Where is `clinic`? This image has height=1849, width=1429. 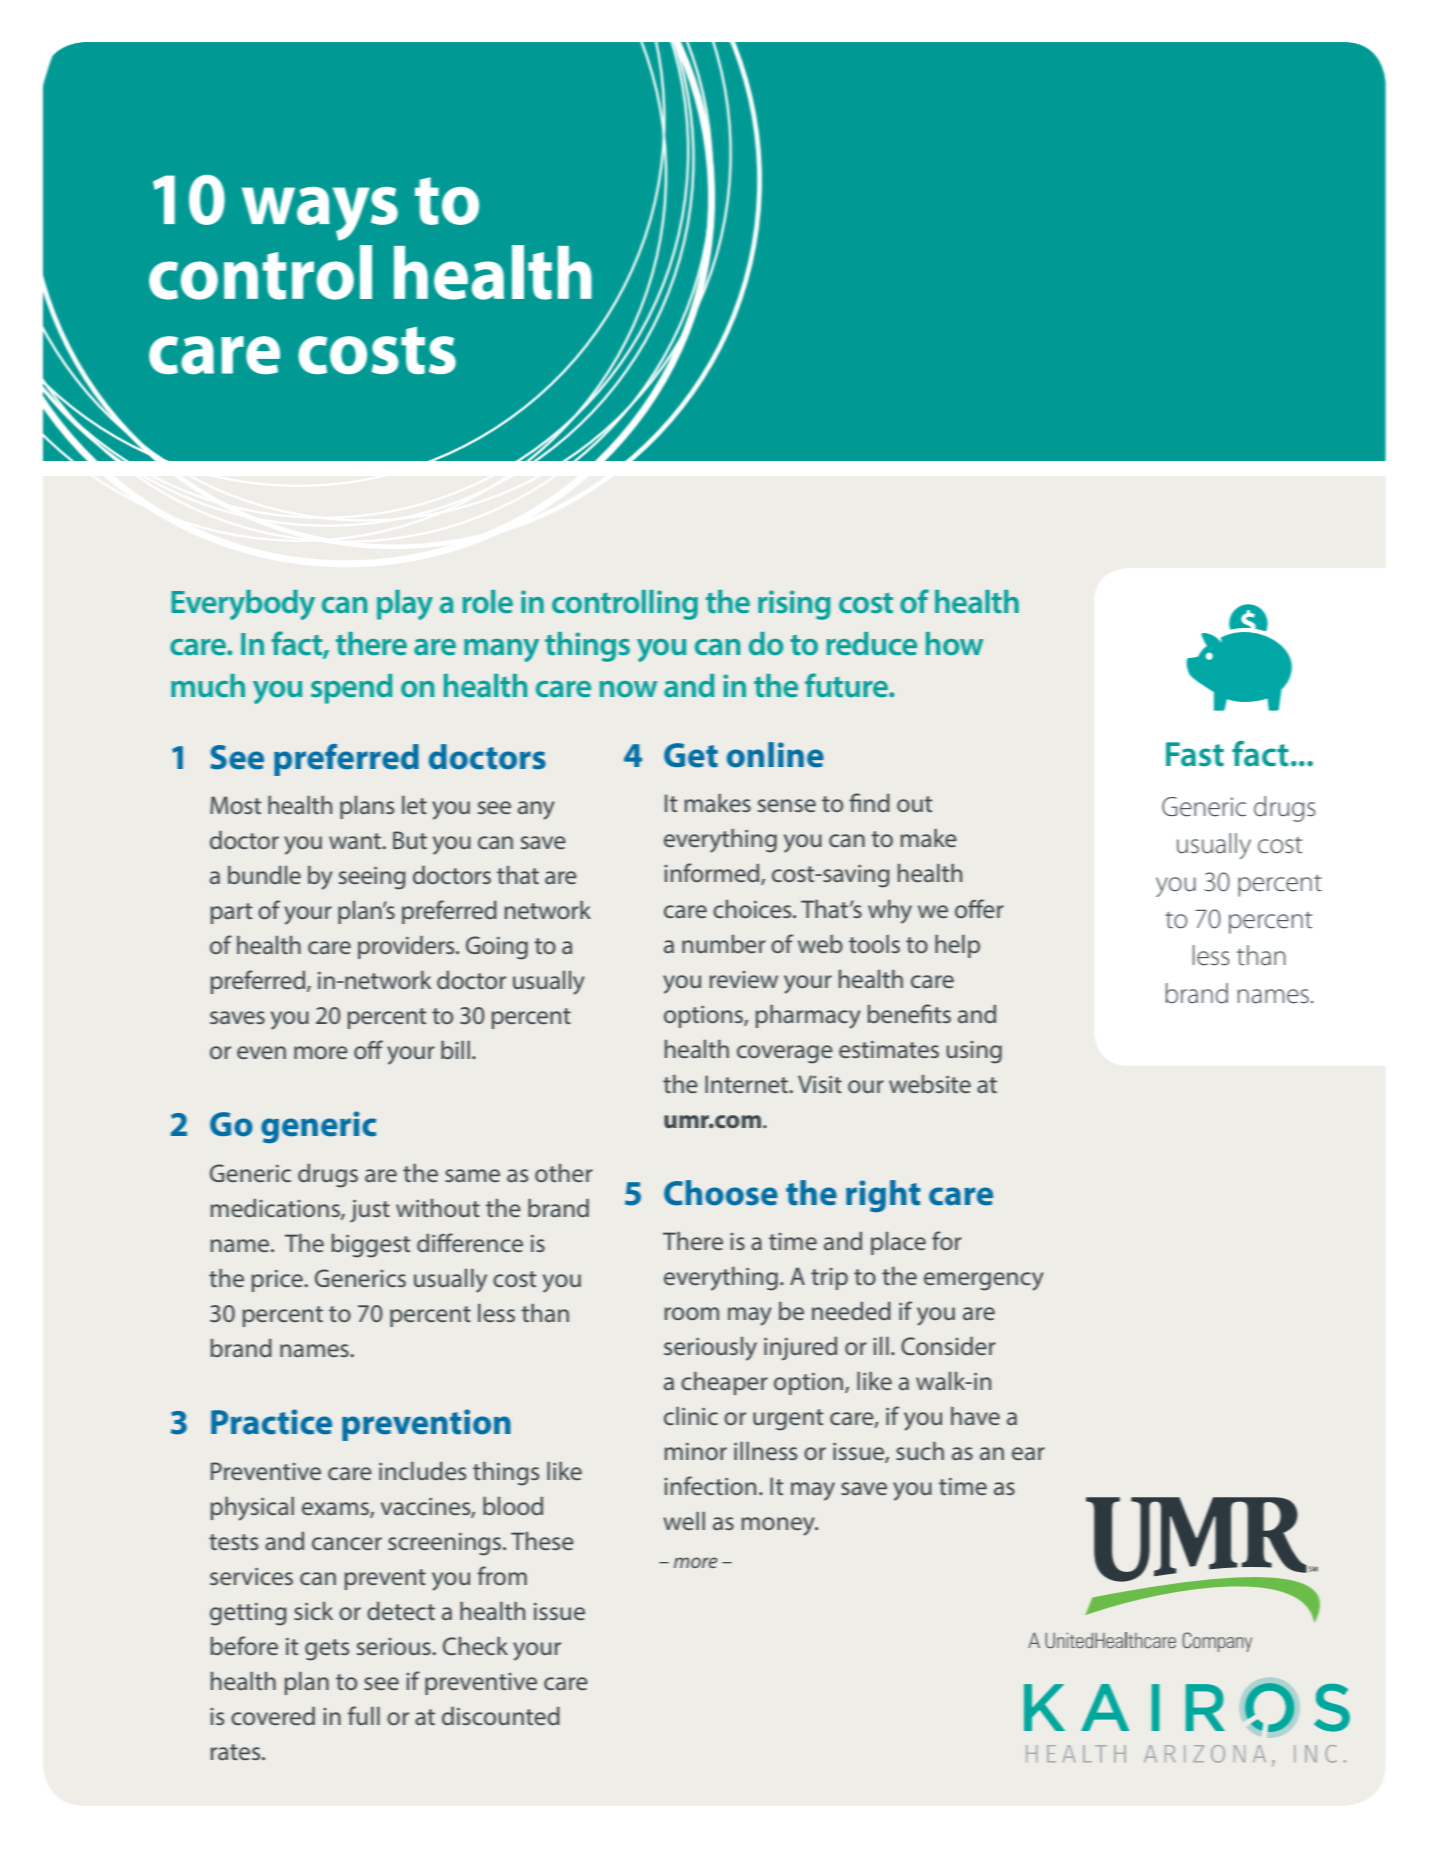 clinic is located at coordinates (691, 1416).
